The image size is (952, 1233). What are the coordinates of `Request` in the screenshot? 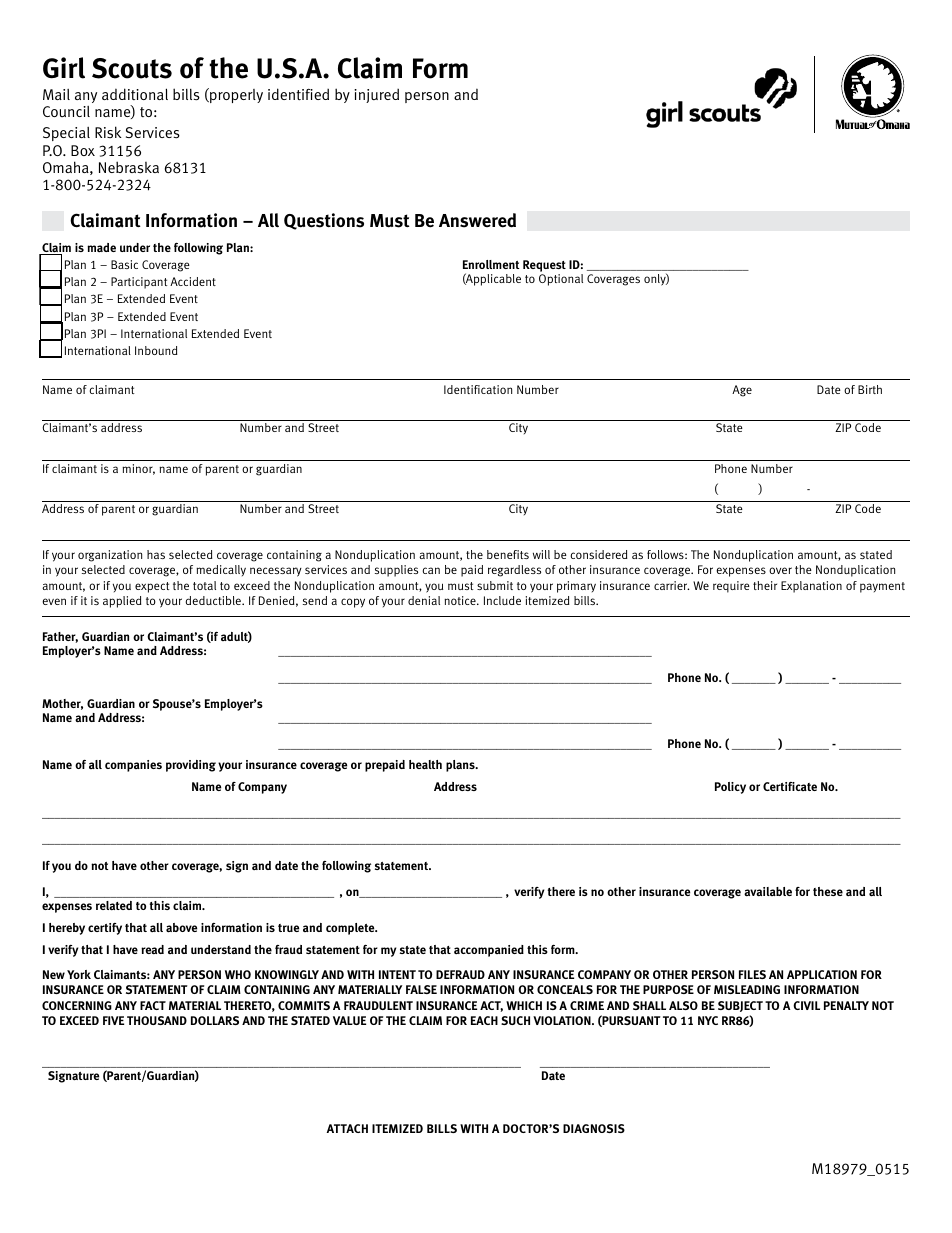 It's located at (544, 267).
